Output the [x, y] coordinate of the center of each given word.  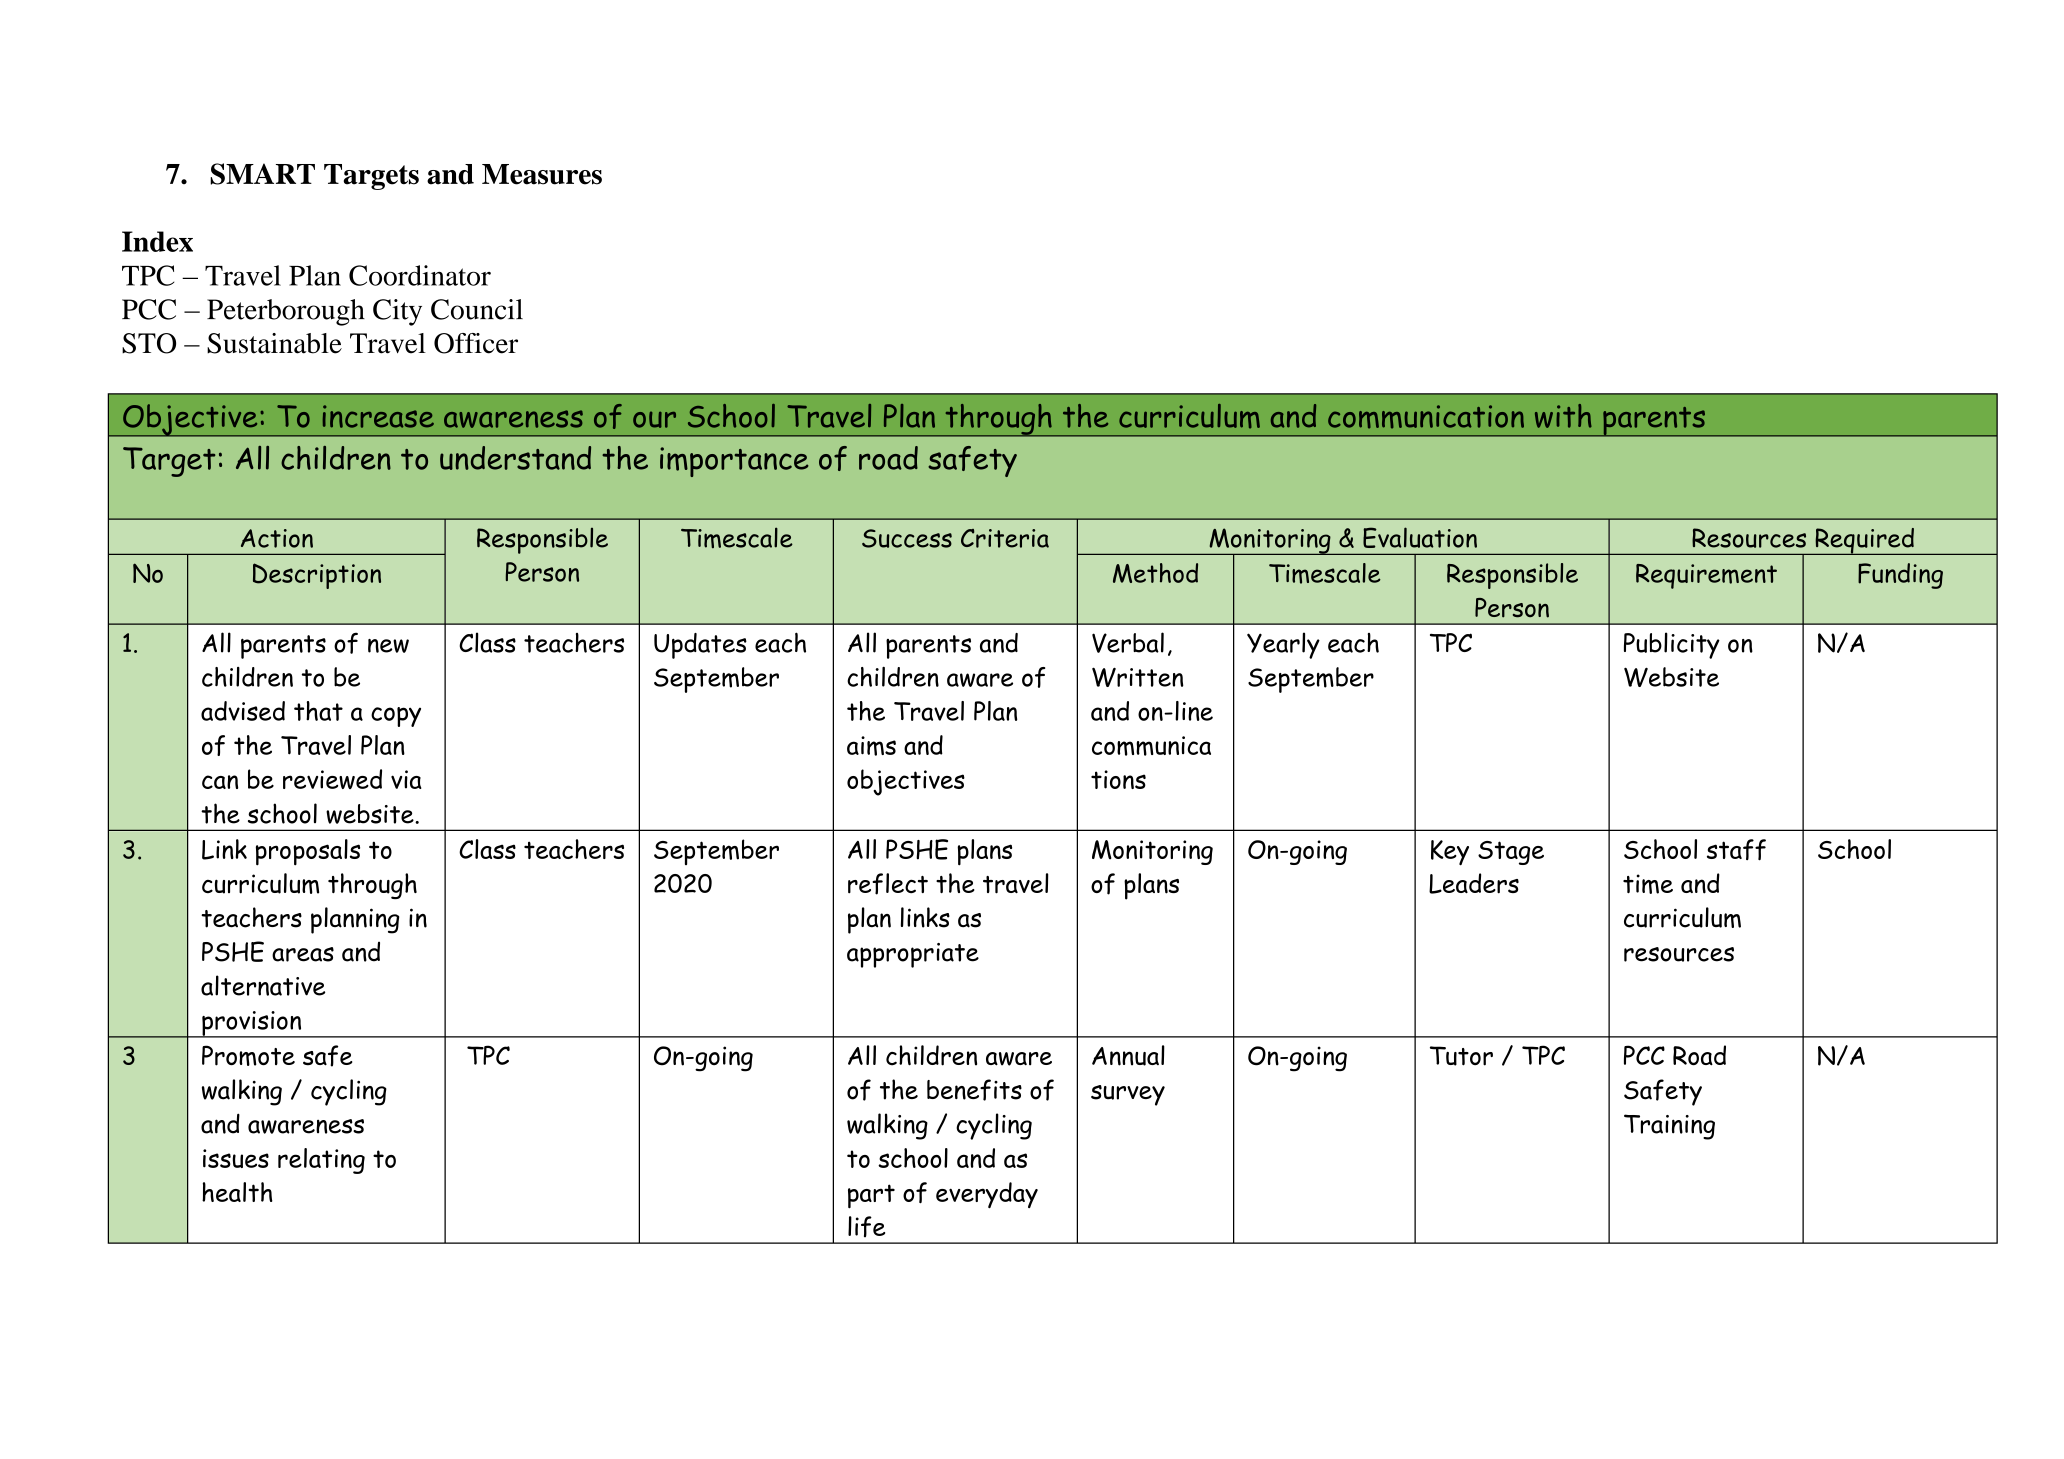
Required [1864, 541]
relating [321, 1161]
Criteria [1005, 538]
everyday [987, 1195]
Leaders [1474, 883]
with [1563, 416]
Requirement [1706, 576]
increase [378, 416]
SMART [262, 174]
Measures [542, 174]
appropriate [913, 955]
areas [303, 954]
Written [1138, 677]
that [318, 711]
